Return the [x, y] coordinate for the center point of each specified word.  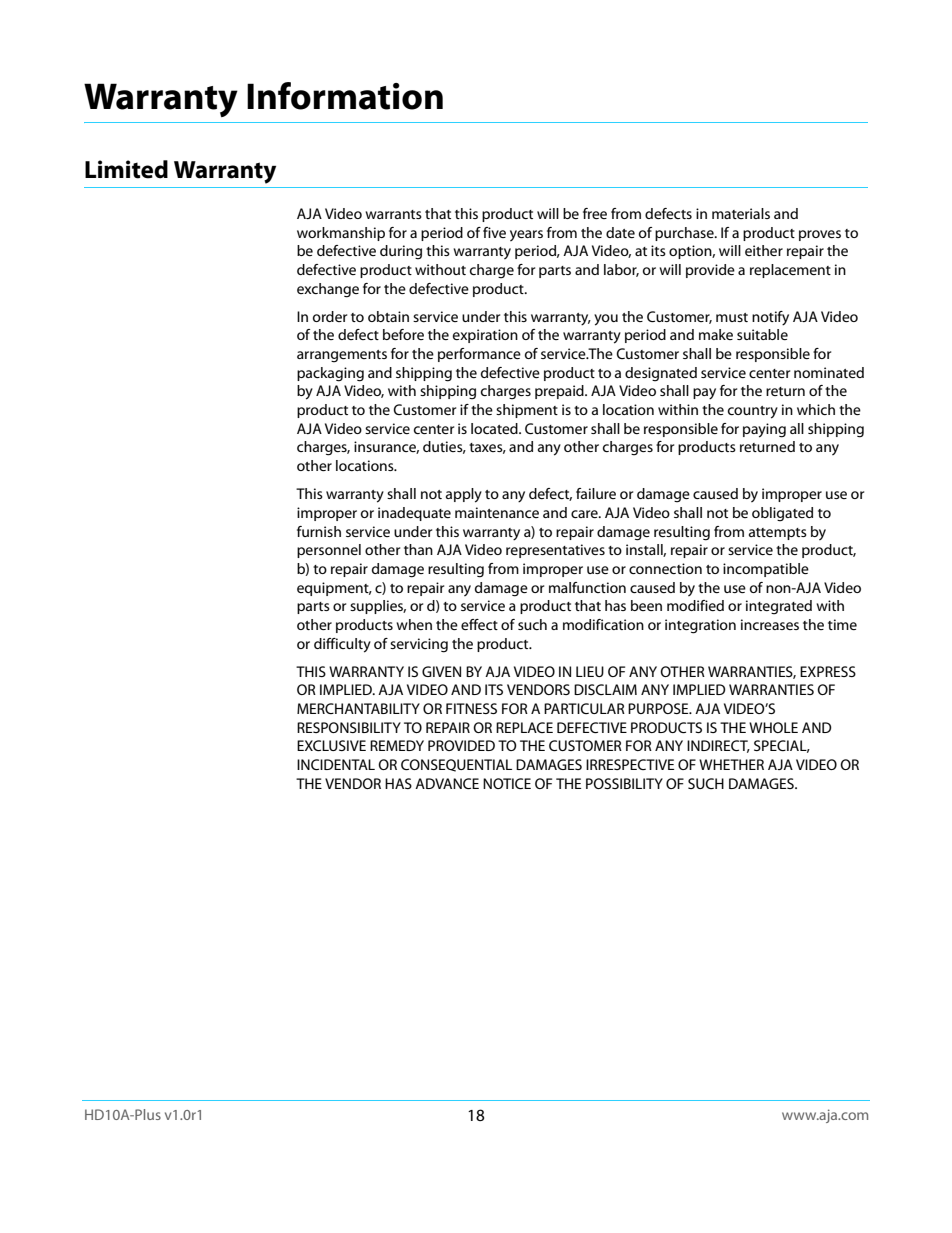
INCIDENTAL [336, 764]
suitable [762, 334]
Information [345, 96]
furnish [319, 531]
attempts [778, 534]
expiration [485, 336]
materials [741, 213]
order [330, 316]
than [418, 549]
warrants [393, 214]
